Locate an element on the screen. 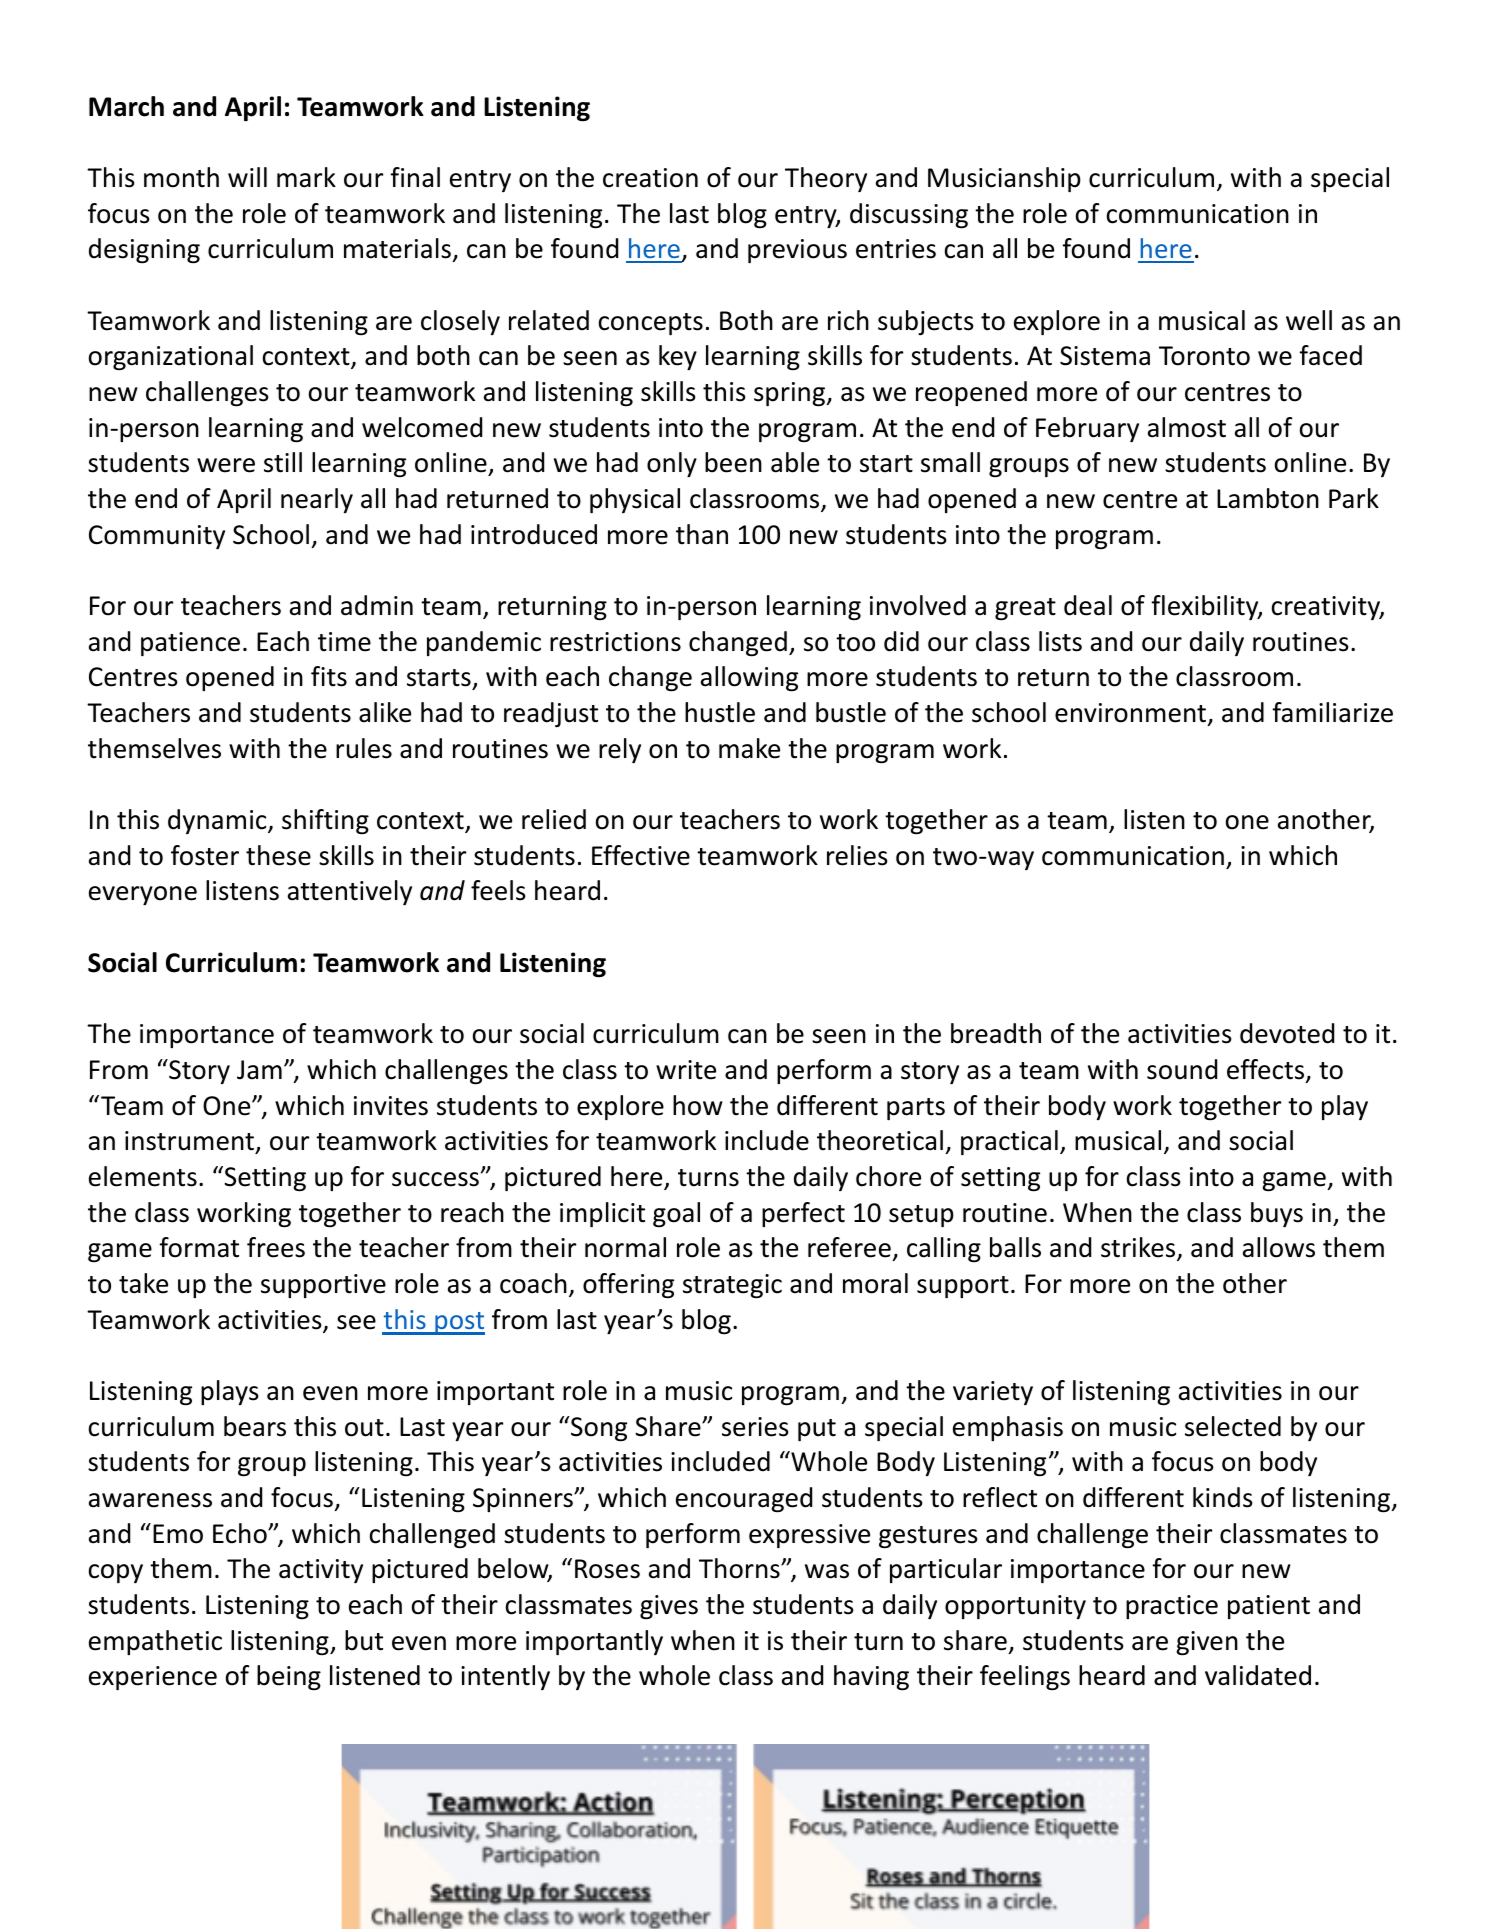 The image size is (1491, 1929). being is located at coordinates (289, 1678).
